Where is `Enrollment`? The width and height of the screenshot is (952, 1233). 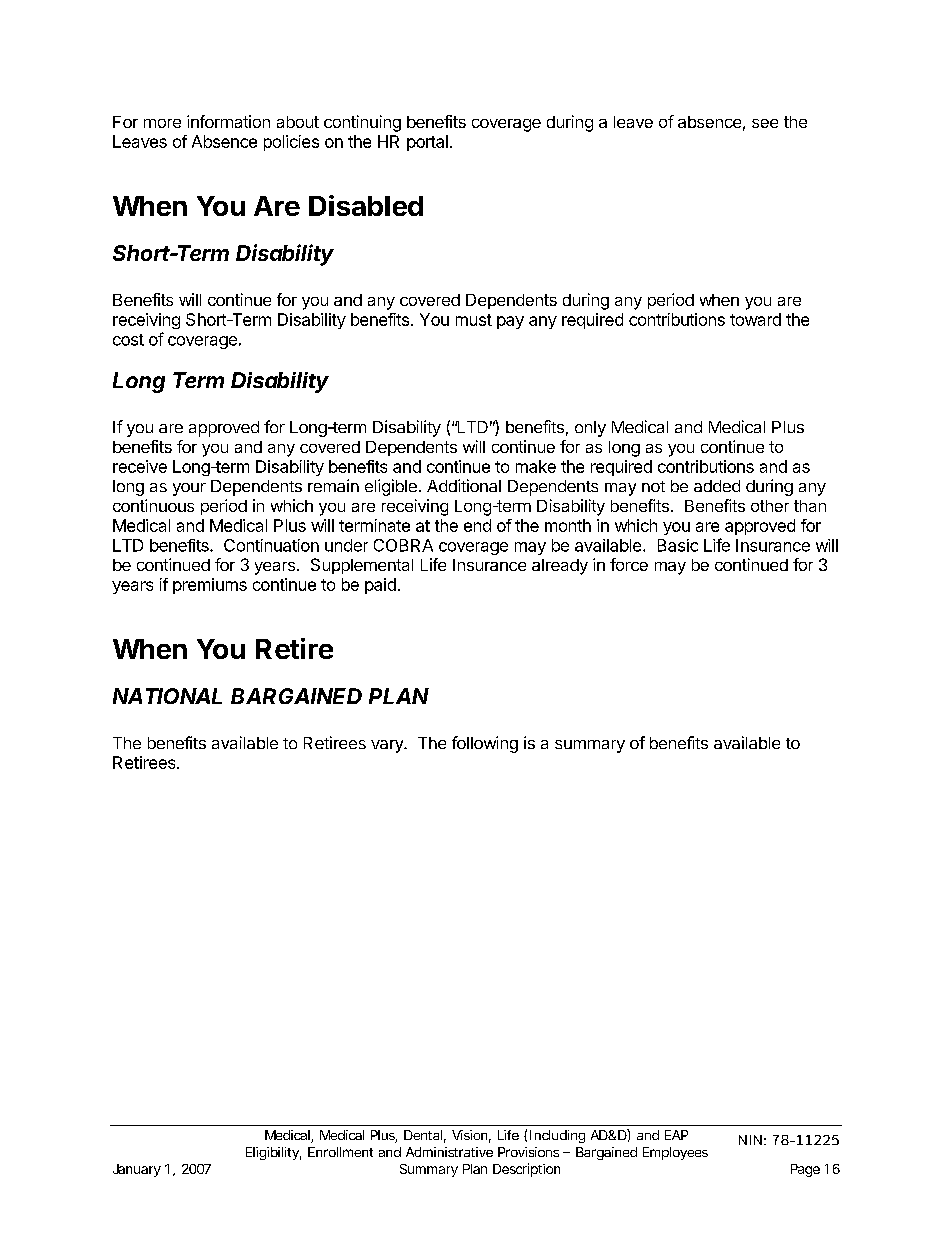
Enrollment is located at coordinates (340, 1152).
